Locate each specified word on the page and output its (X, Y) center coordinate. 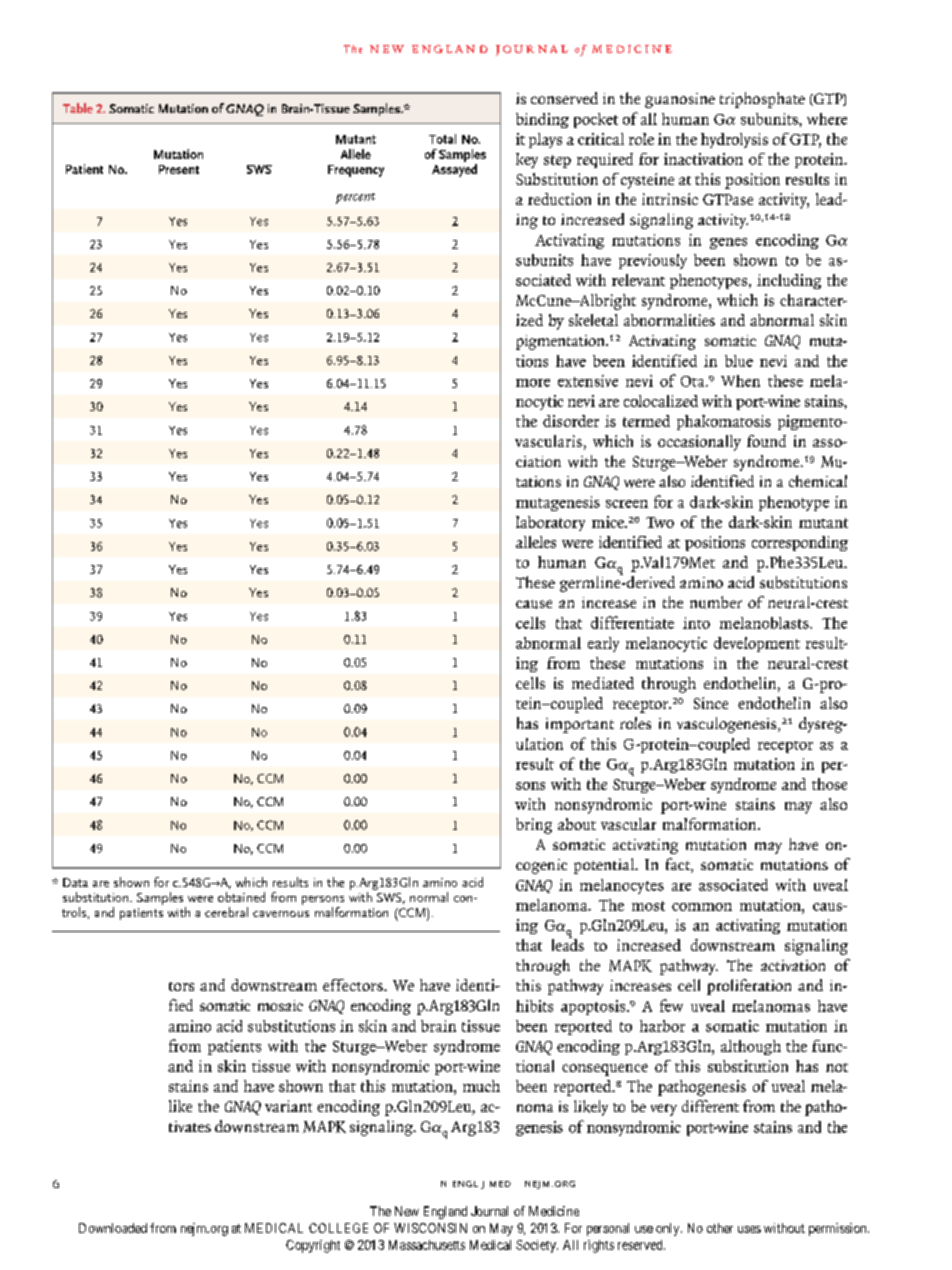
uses (749, 1229)
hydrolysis (734, 140)
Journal (489, 1211)
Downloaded (113, 1228)
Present (179, 169)
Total (442, 139)
